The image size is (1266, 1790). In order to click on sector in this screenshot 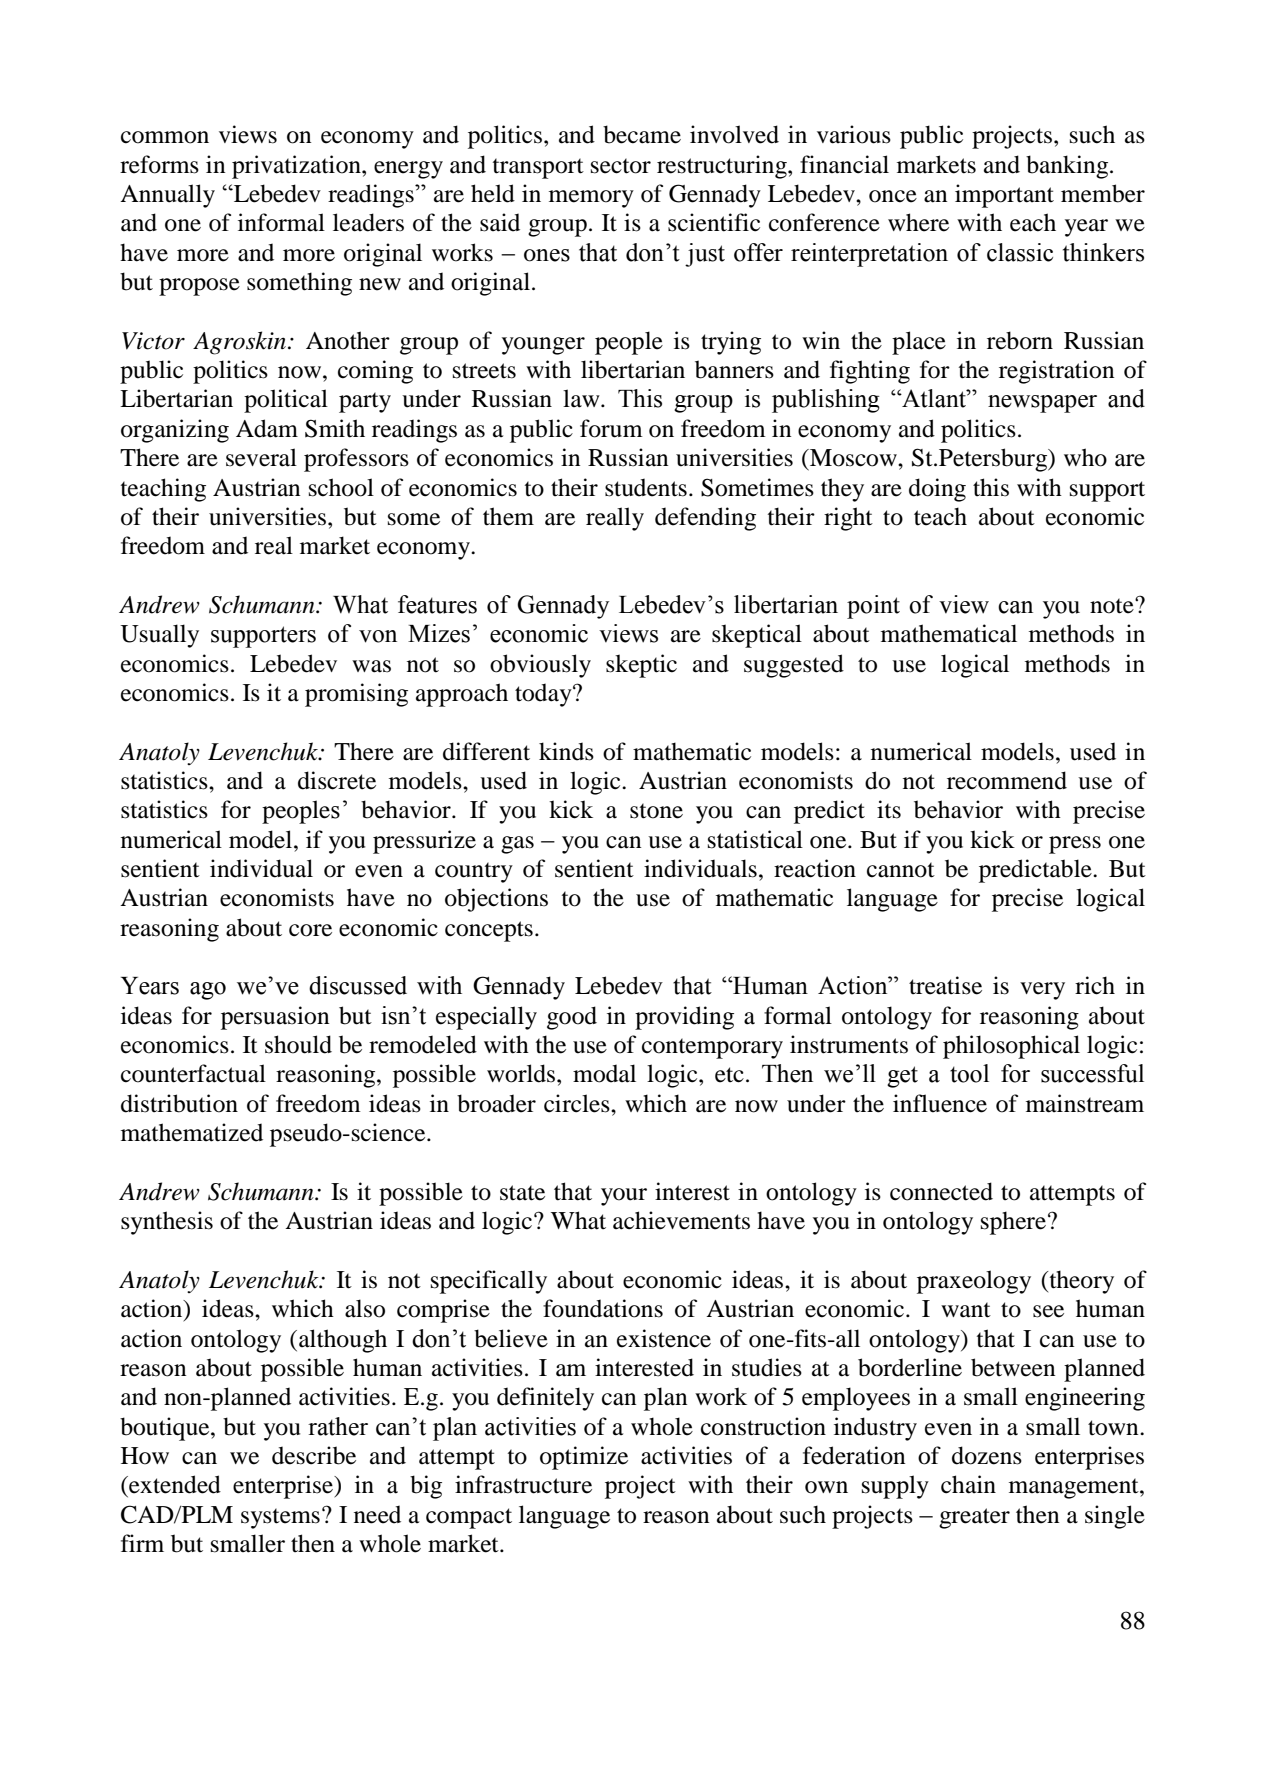, I will do `click(621, 166)`.
